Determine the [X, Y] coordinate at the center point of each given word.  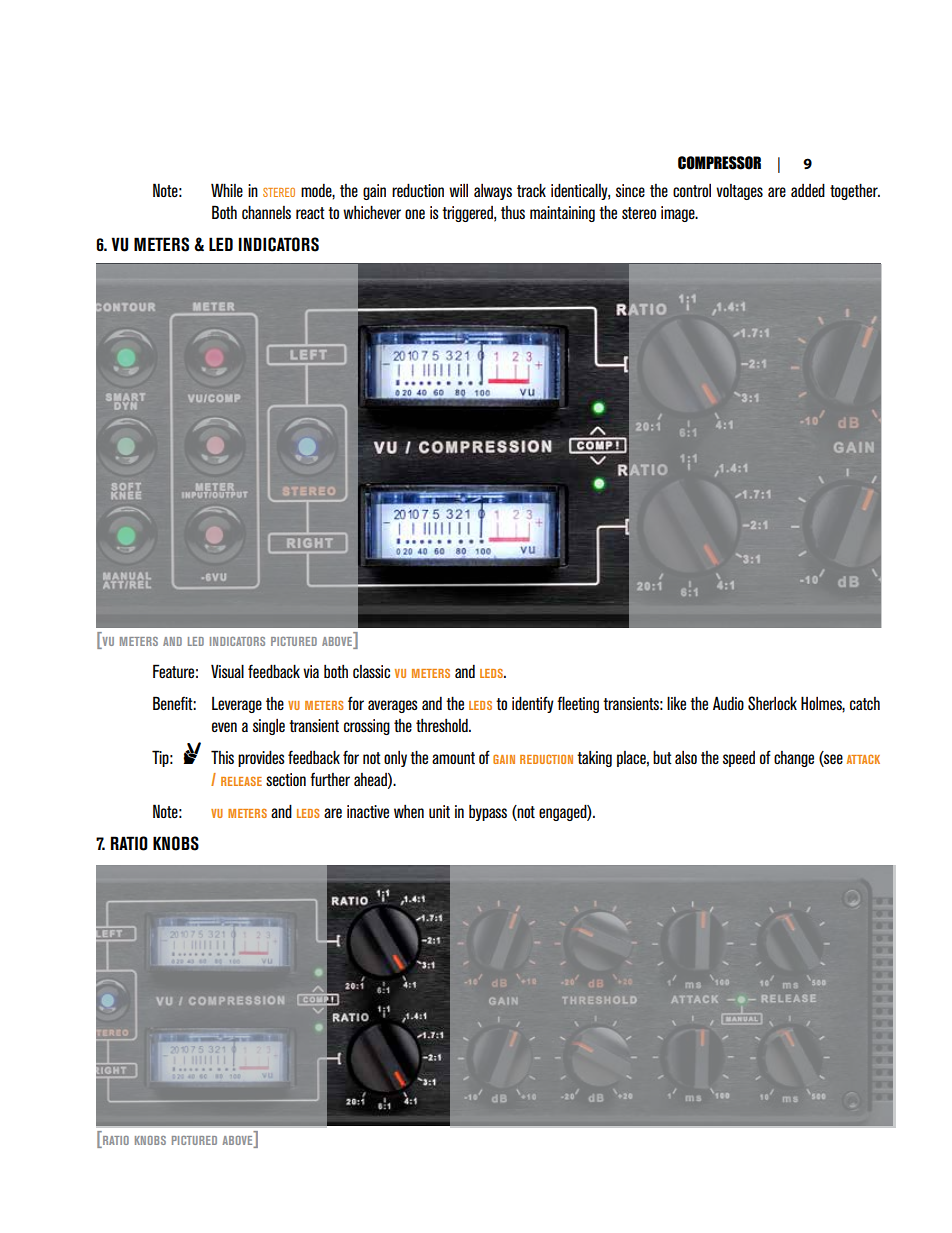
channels [266, 212]
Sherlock [772, 703]
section [286, 779]
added [808, 190]
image [679, 214]
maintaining [562, 214]
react [310, 213]
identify [533, 704]
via [311, 671]
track [531, 190]
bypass [488, 813]
